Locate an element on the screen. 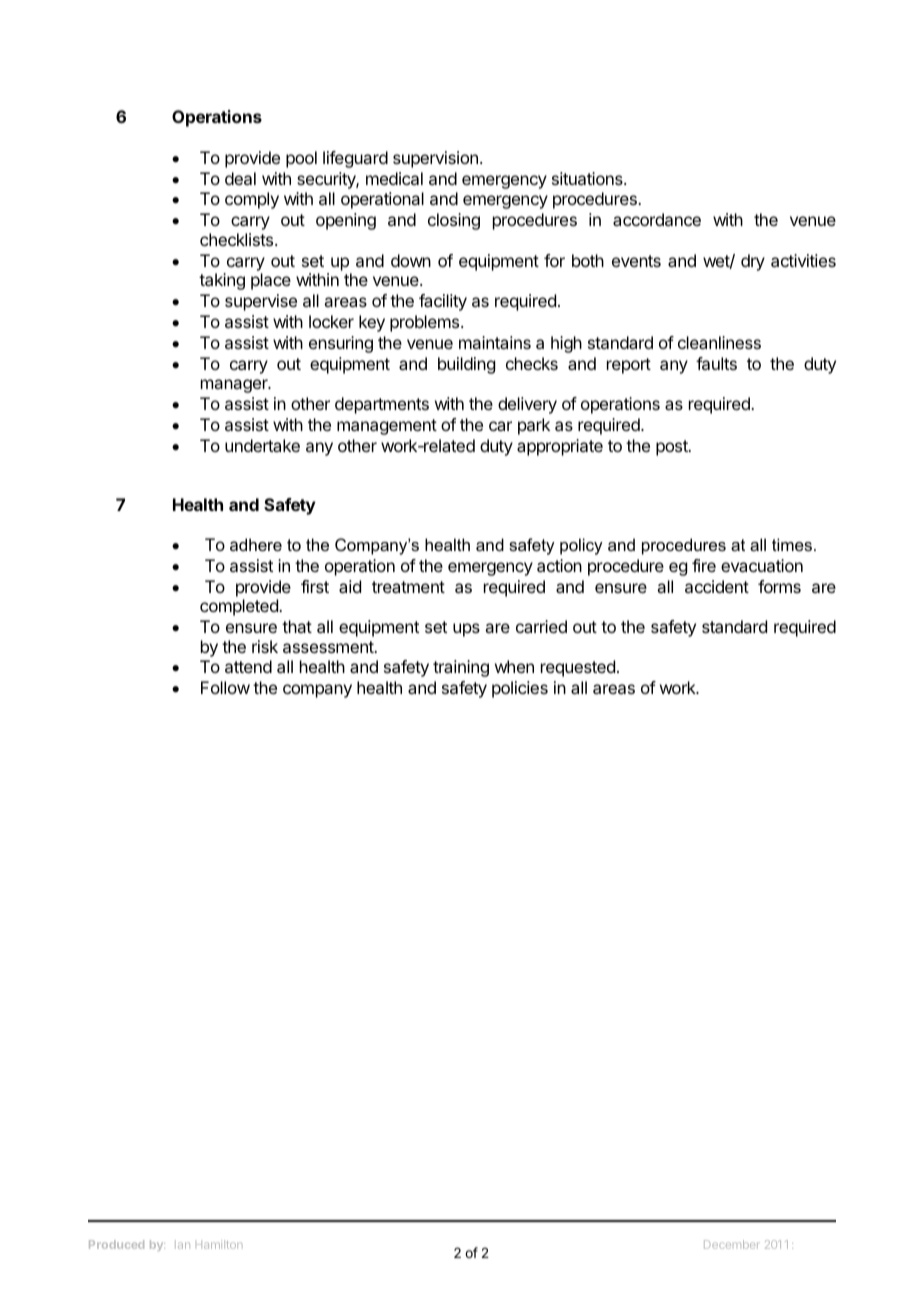  December is located at coordinates (732, 1244).
